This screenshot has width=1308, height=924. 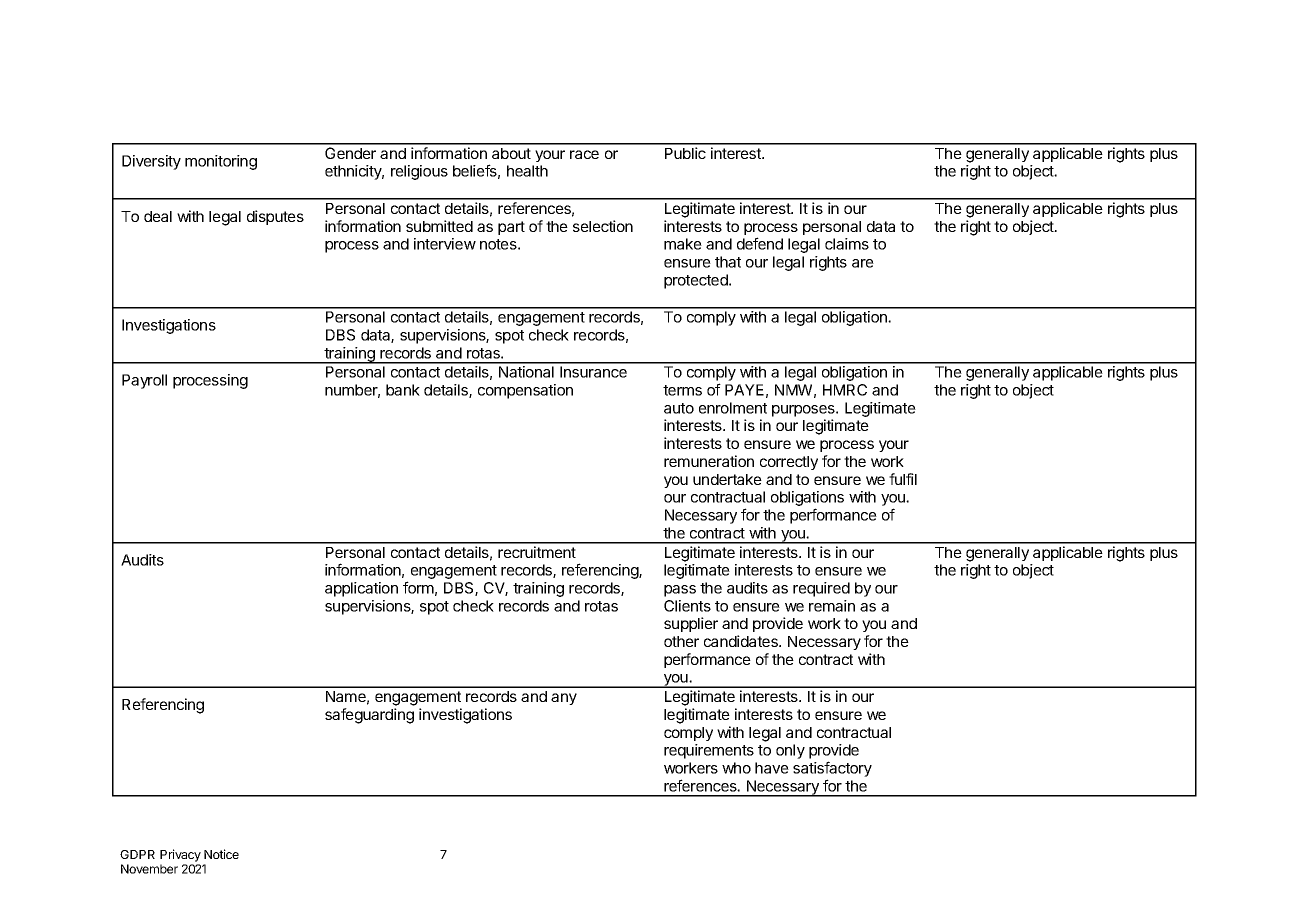 I want to click on monitoring, so click(x=221, y=162).
